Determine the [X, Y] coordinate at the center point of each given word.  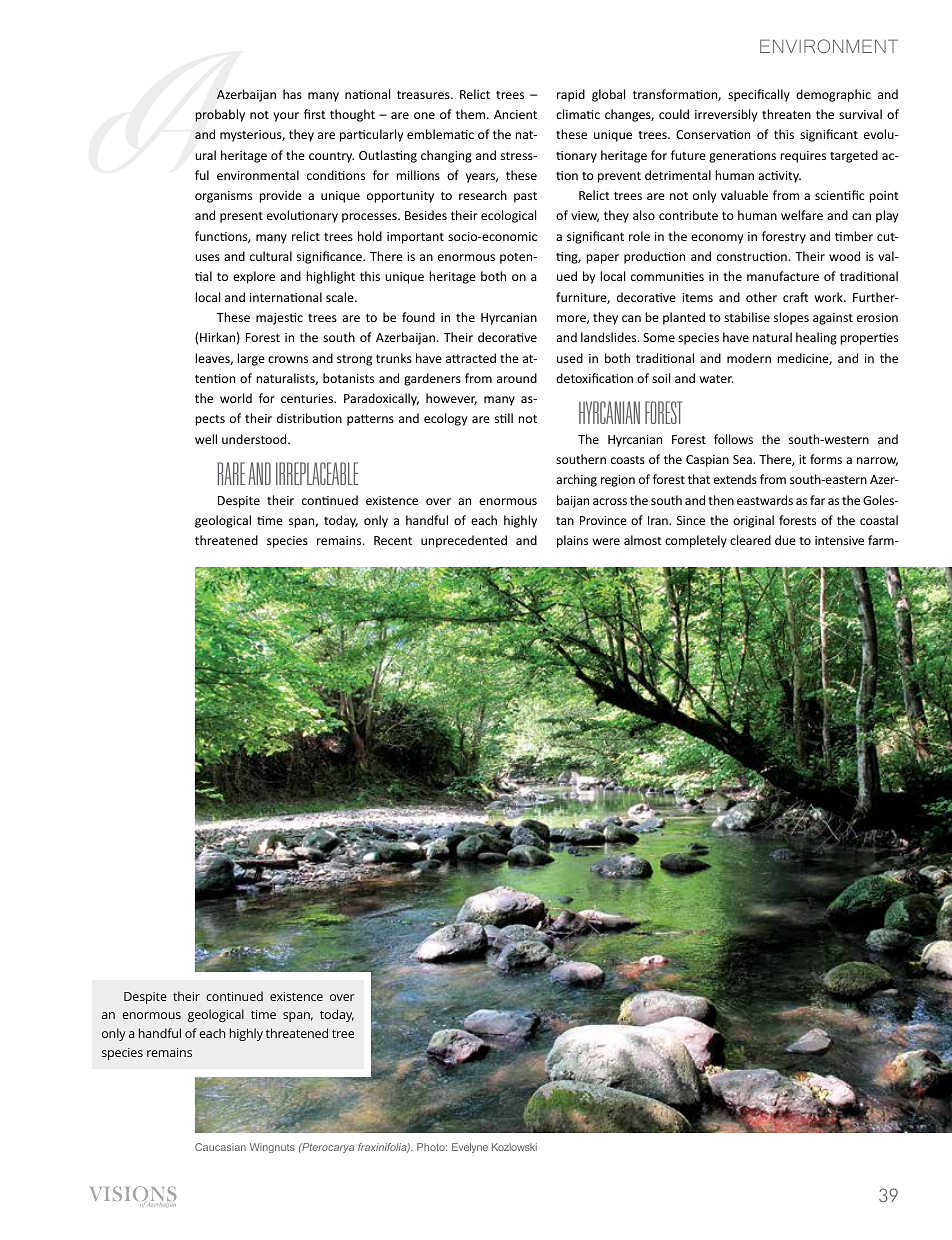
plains [572, 541]
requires [803, 157]
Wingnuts [272, 1148]
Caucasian [220, 1147]
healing [816, 338]
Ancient [515, 114]
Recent [393, 540]
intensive [839, 540]
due [785, 540]
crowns [288, 359]
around [517, 378]
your [286, 117]
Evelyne [470, 1148]
